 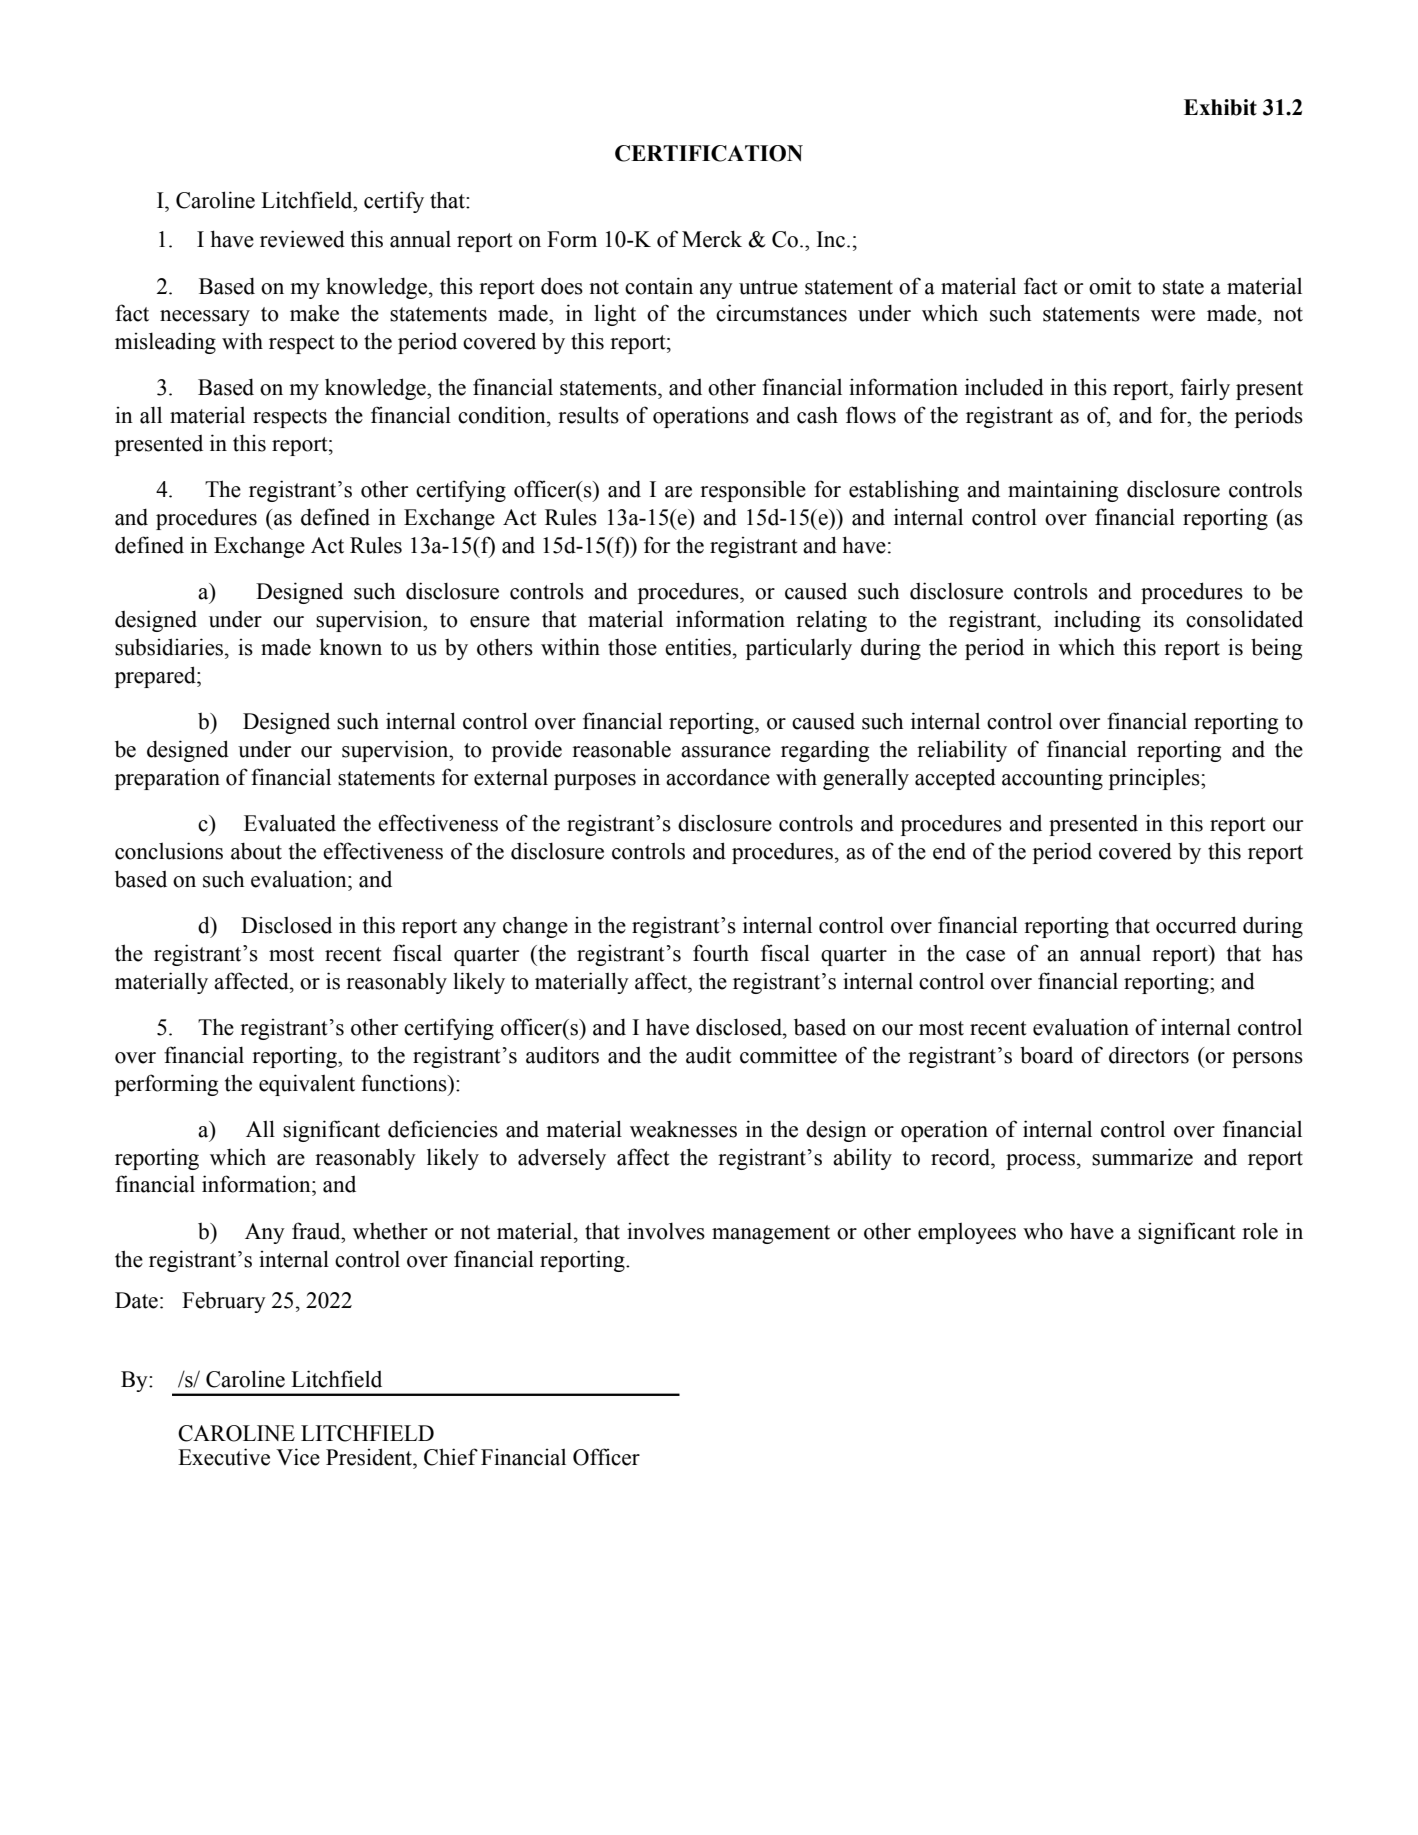 What do you see at coordinates (709, 153) in the image?
I see `CERTIFICATION` at bounding box center [709, 153].
